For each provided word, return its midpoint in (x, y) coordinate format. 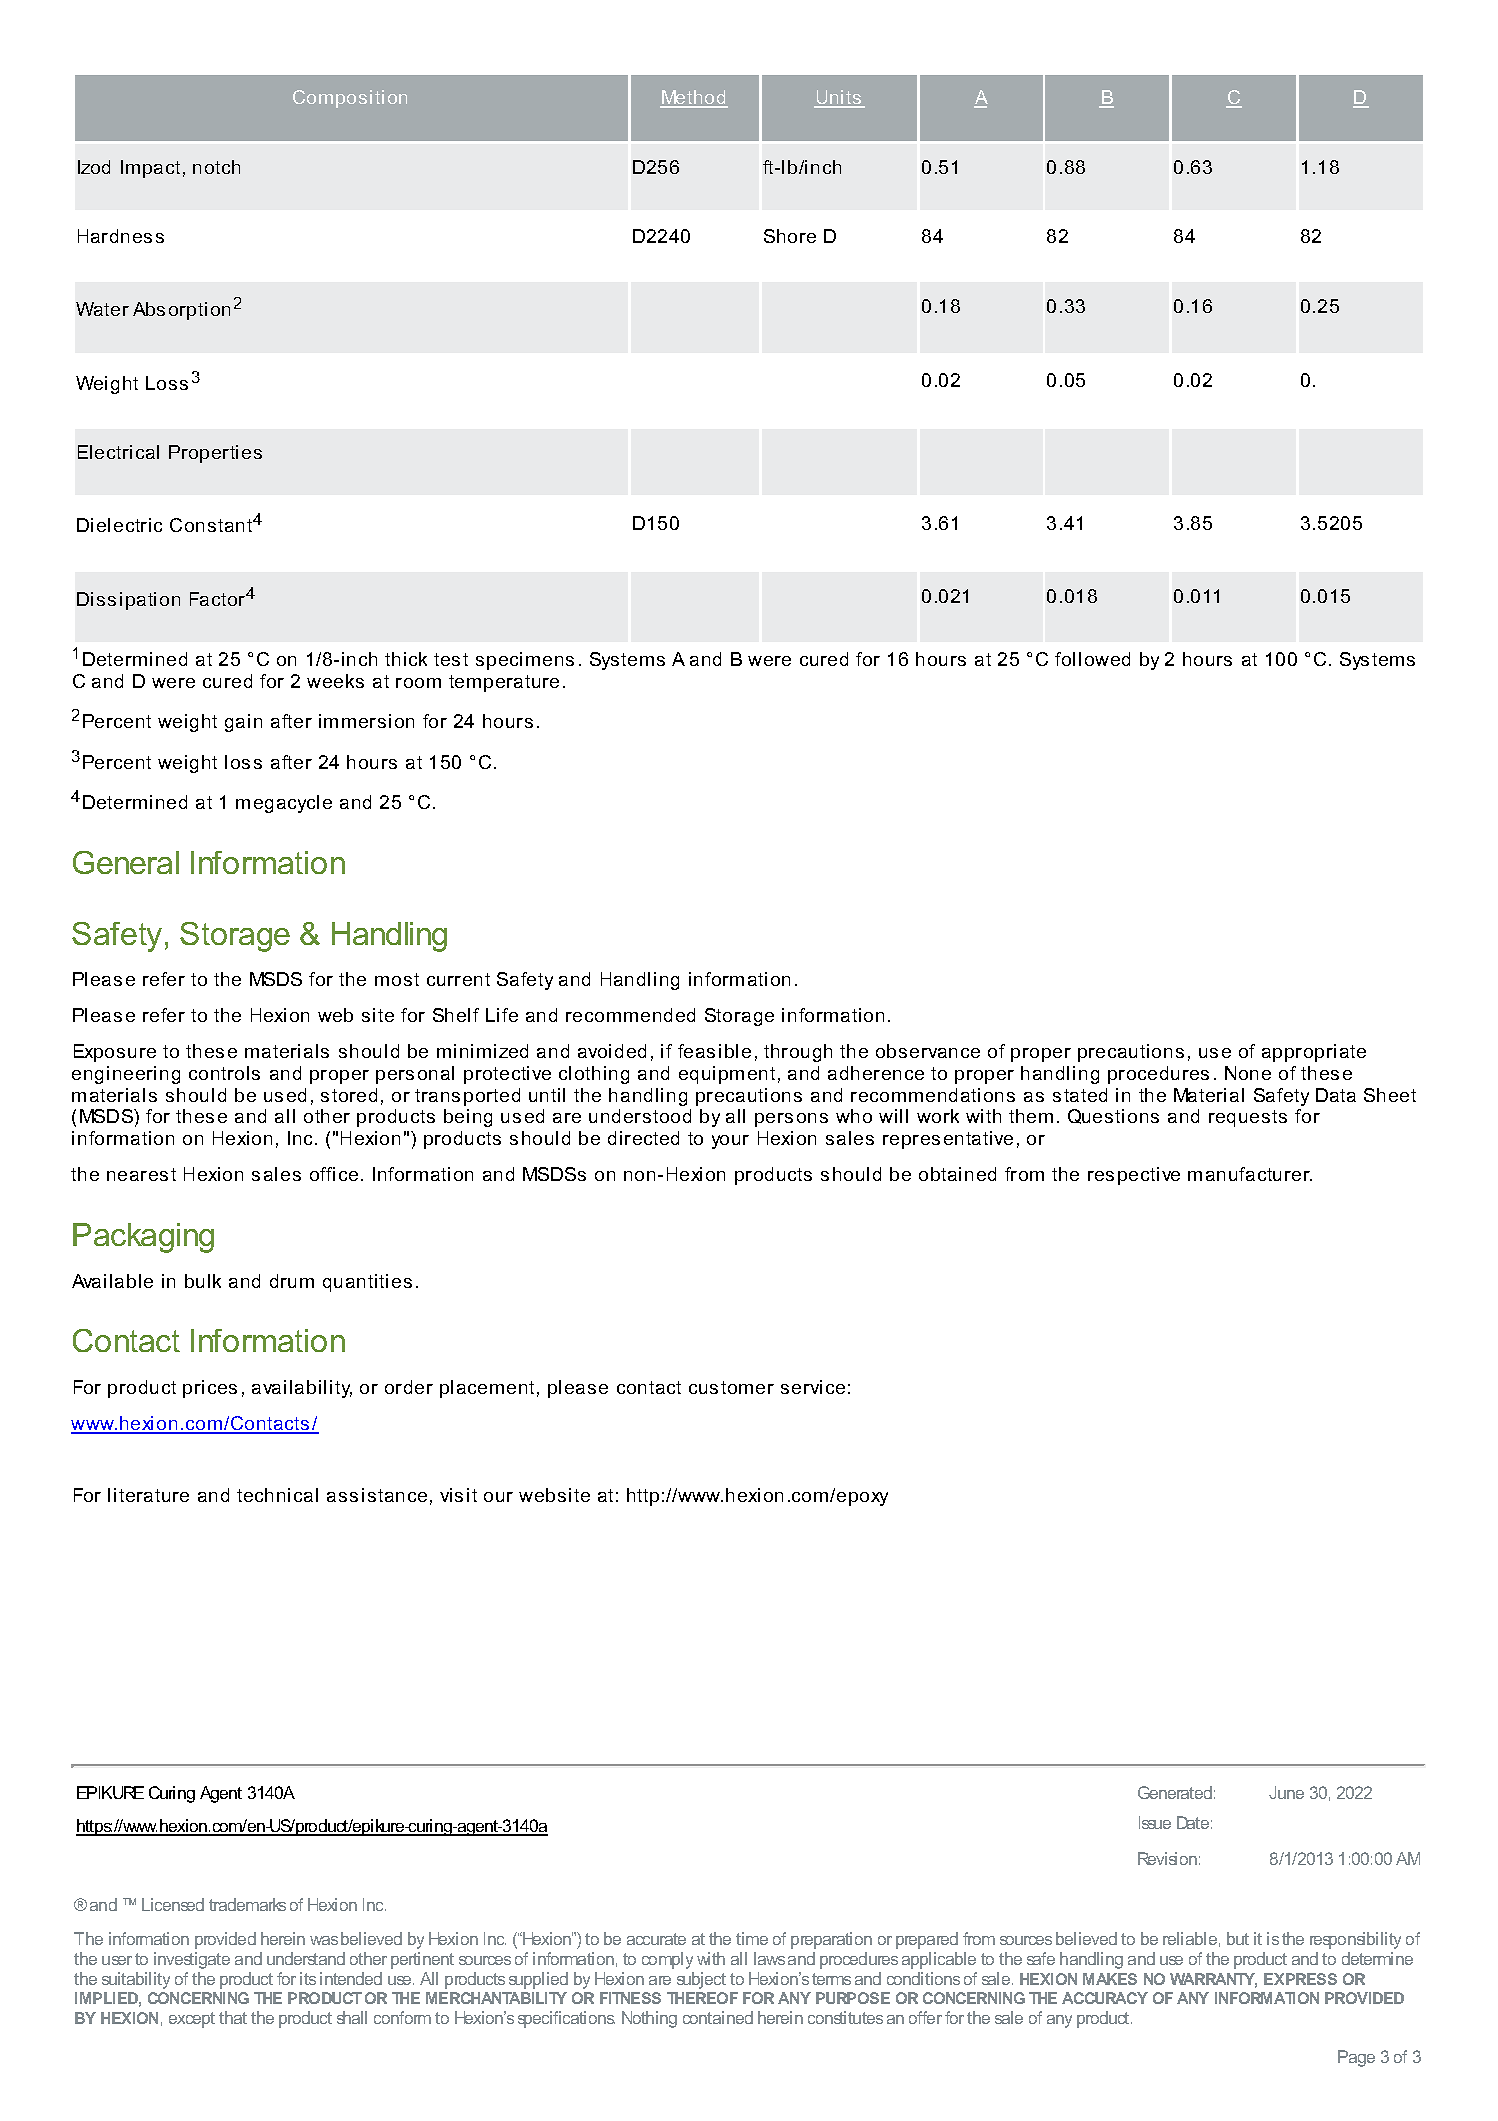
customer (731, 1387)
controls (224, 1073)
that (233, 2017)
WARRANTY (1213, 1980)
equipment (727, 1075)
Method (694, 99)
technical (277, 1495)
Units (839, 99)
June (1286, 1792)
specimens (525, 661)
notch (216, 167)
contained (718, 2017)
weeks (335, 681)
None (1248, 1073)
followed (1092, 659)
